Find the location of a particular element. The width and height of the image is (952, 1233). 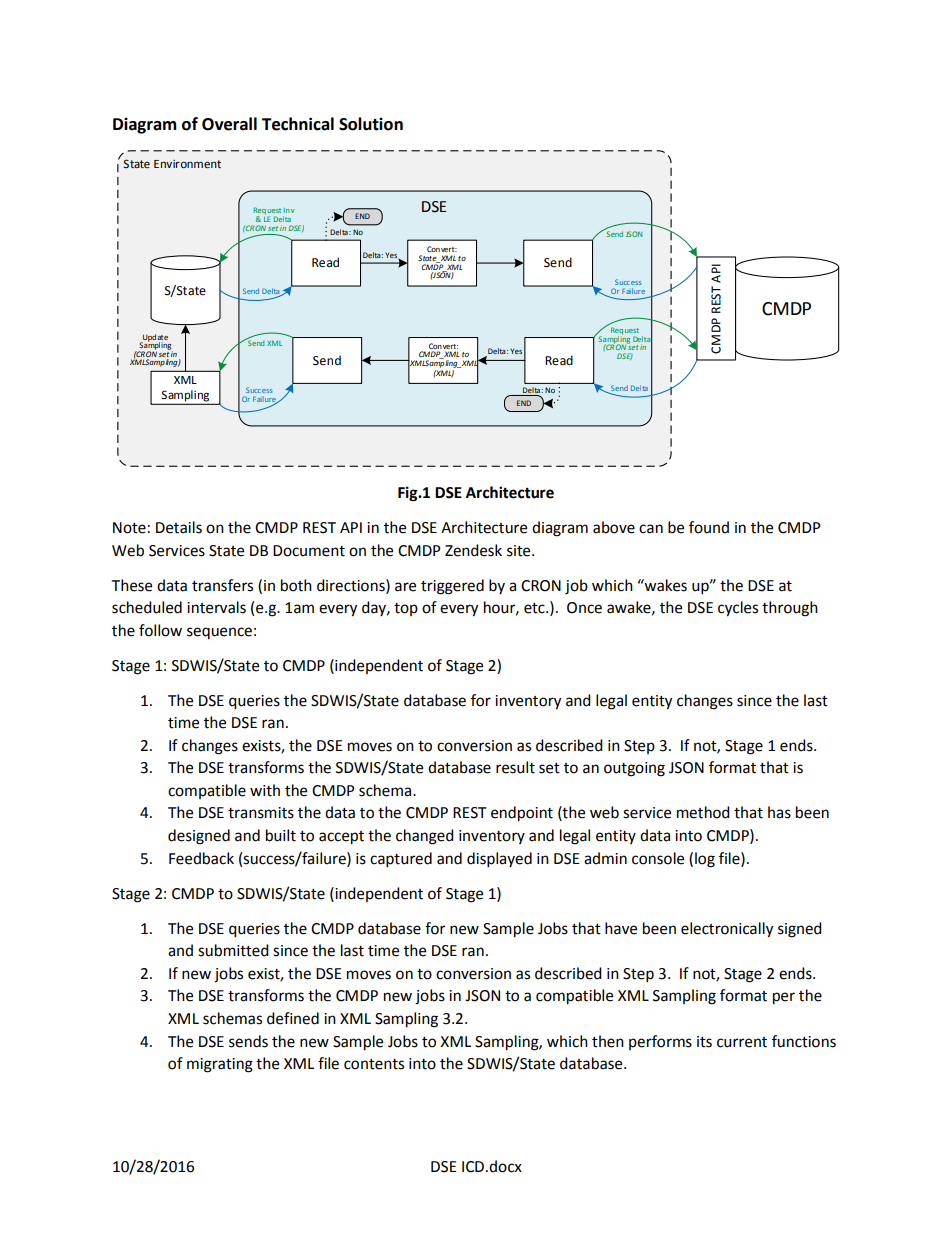

Technical is located at coordinates (298, 124).
